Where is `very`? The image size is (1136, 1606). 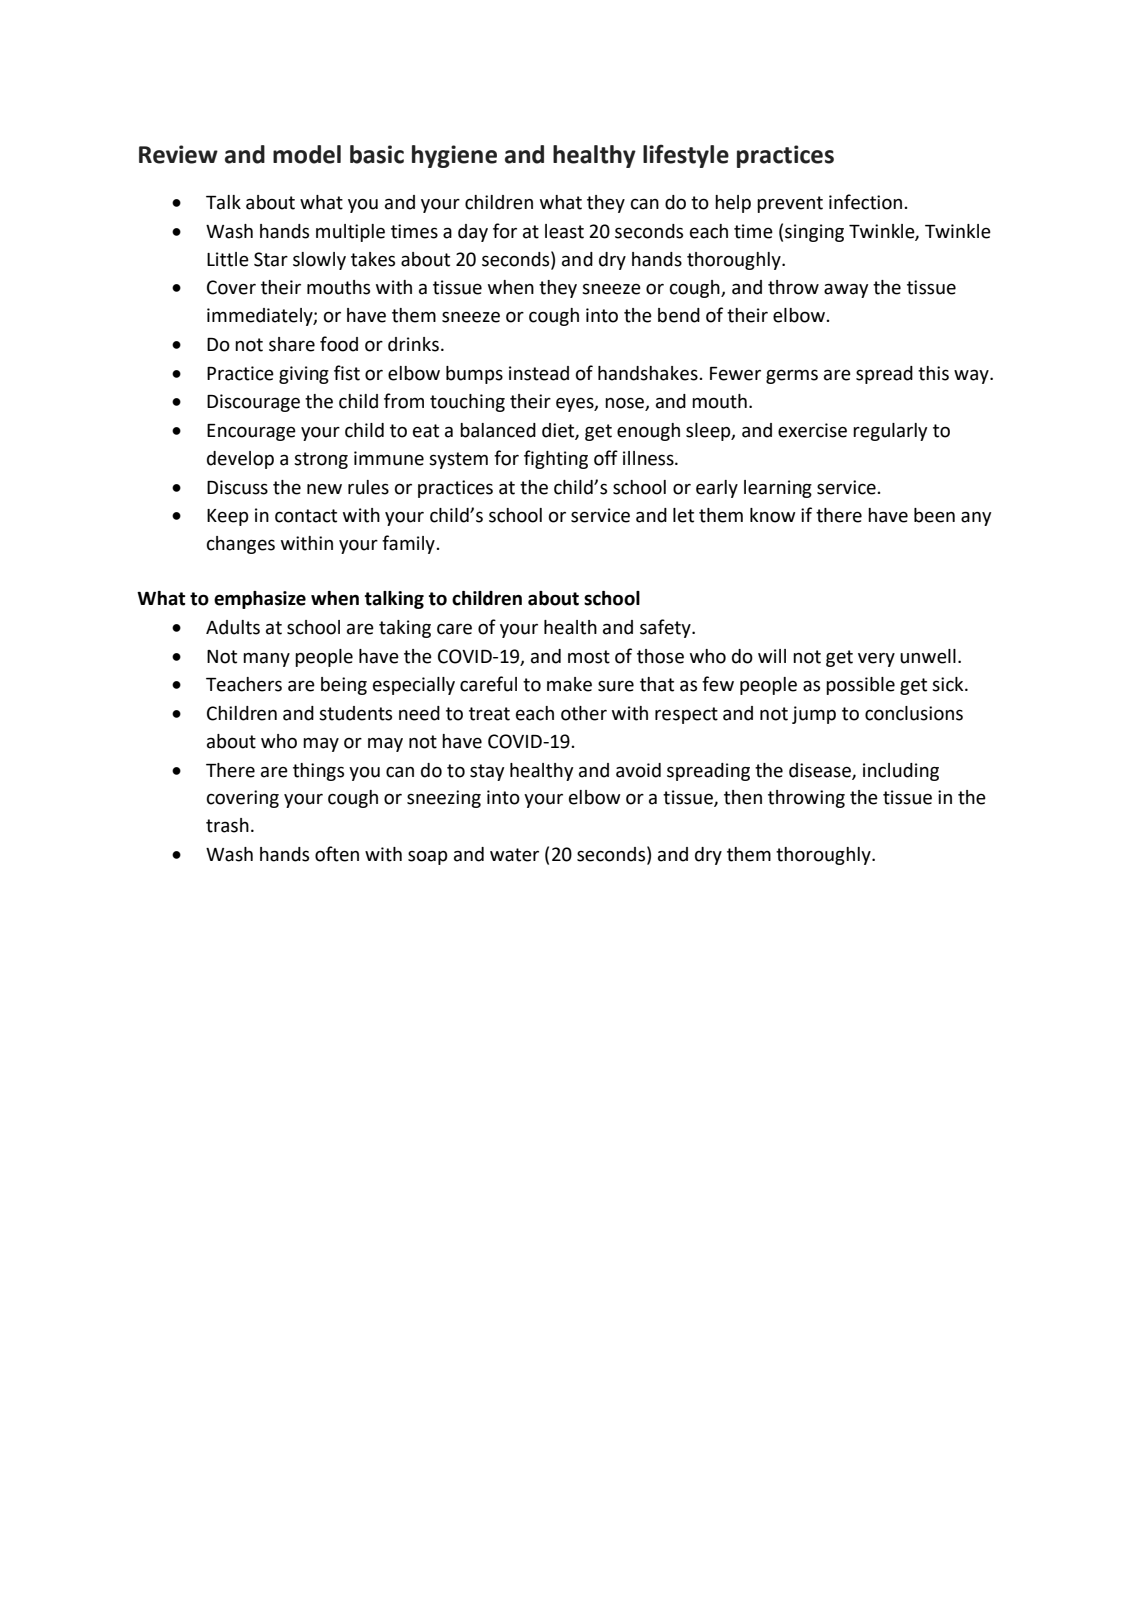 very is located at coordinates (876, 660).
